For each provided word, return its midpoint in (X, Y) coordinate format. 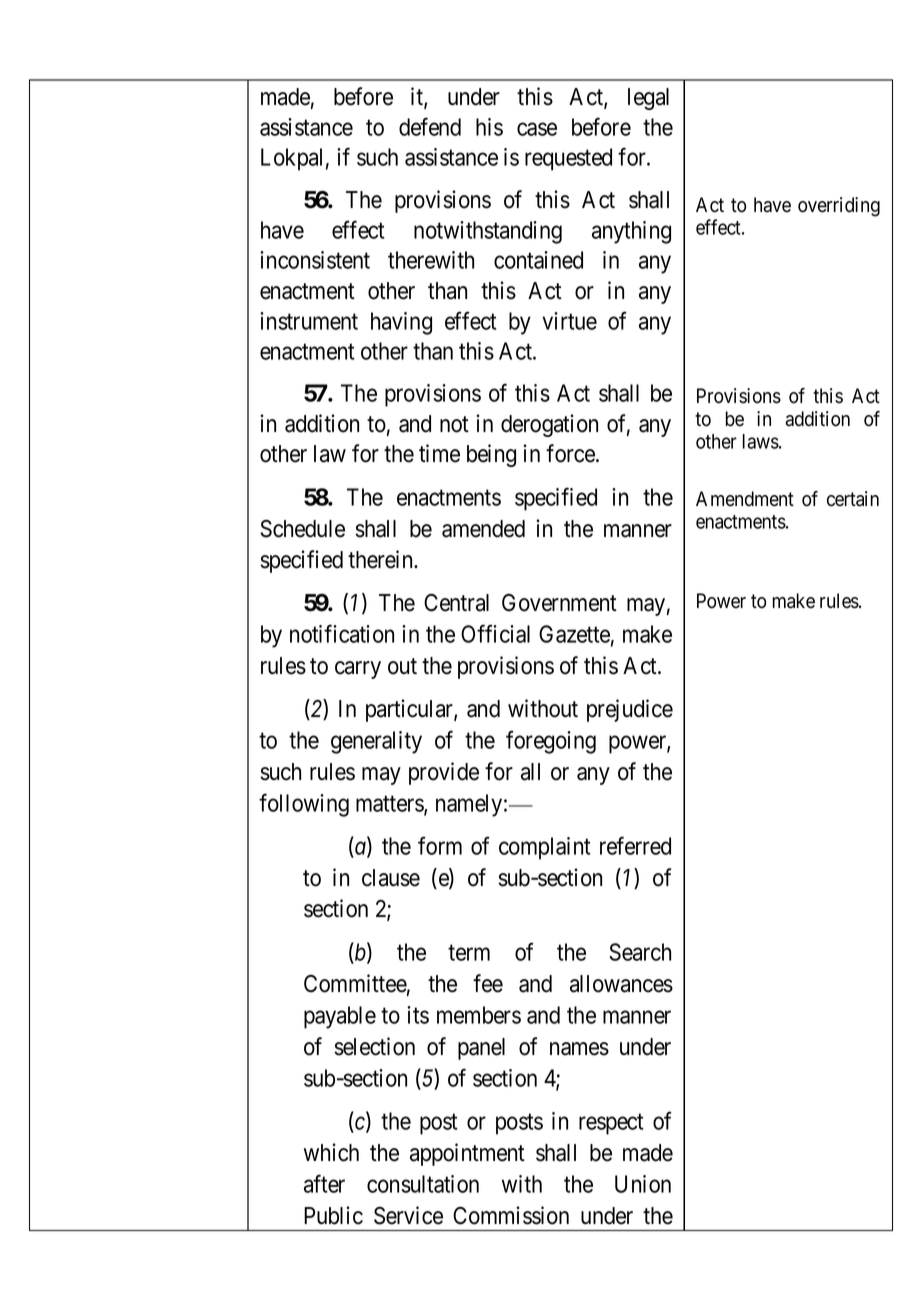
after (324, 1183)
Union (643, 1184)
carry (358, 670)
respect (611, 1124)
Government (559, 603)
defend (430, 126)
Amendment (745, 499)
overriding (839, 207)
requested (568, 159)
